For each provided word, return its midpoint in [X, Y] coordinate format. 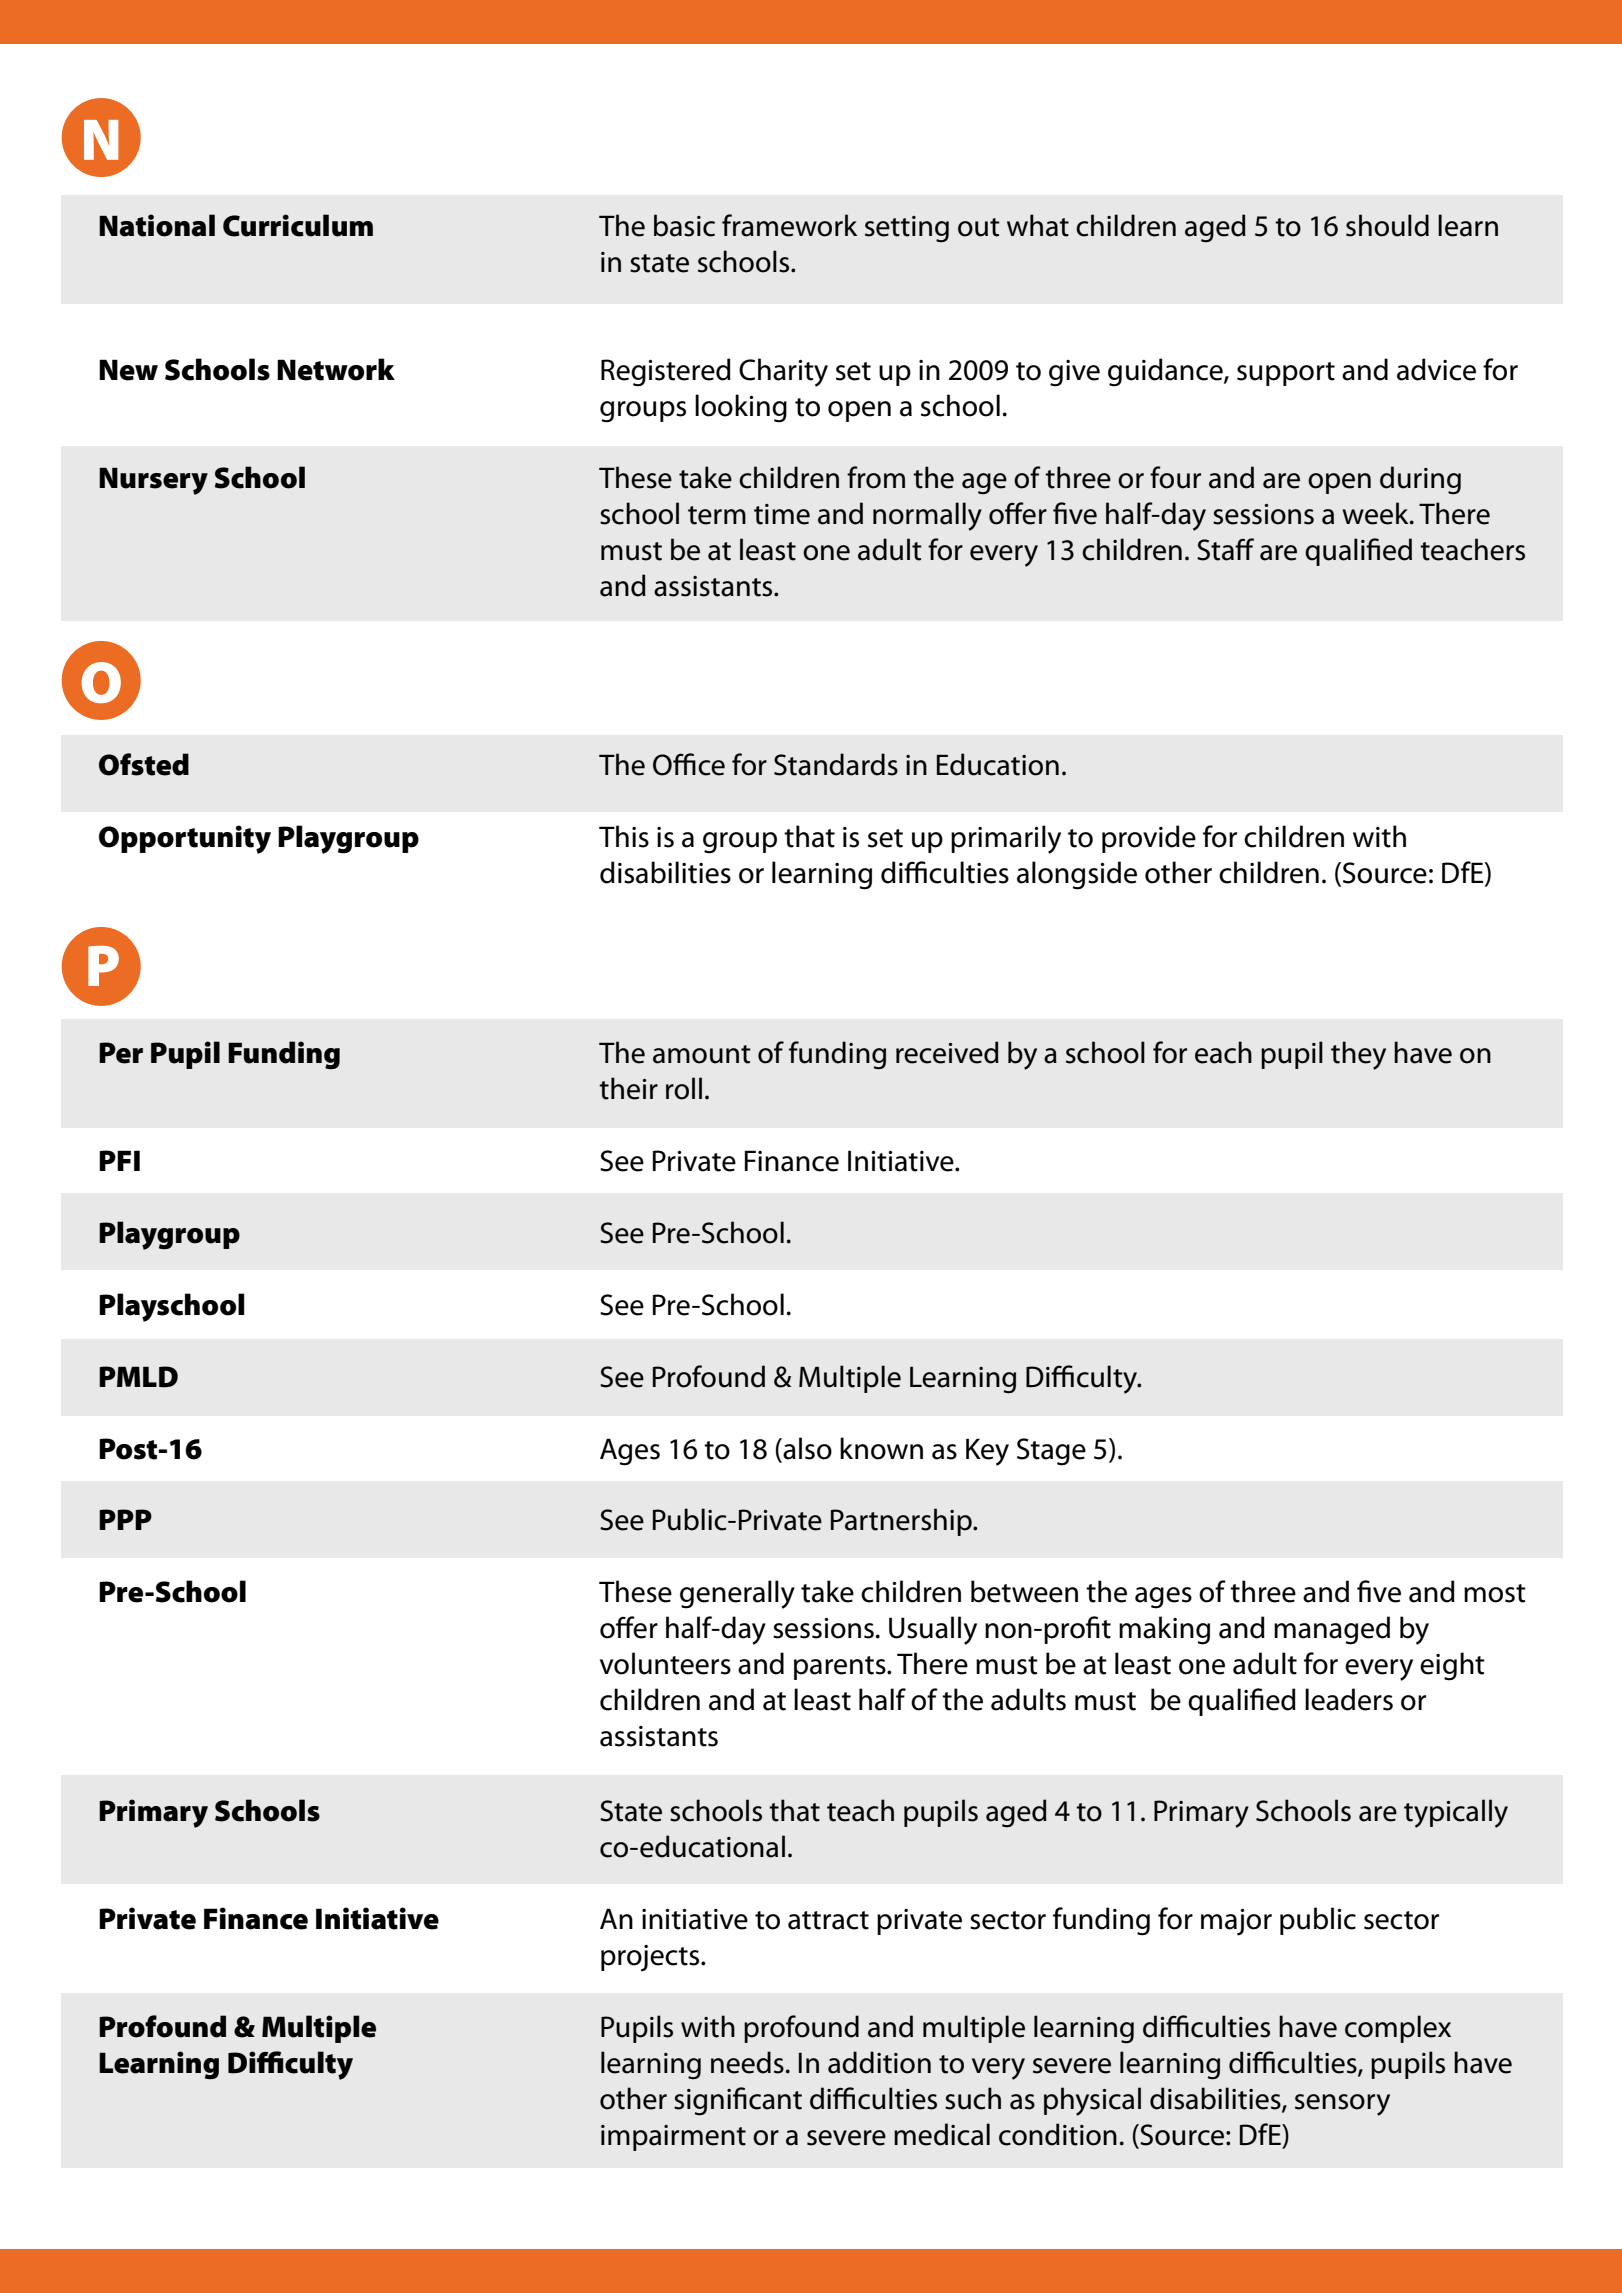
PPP [125, 1519]
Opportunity [185, 839]
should [1387, 225]
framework [789, 225]
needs [747, 2062]
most [1495, 1593]
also [806, 1448]
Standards [836, 764]
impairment [673, 2138]
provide [1149, 839]
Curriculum [298, 225]
